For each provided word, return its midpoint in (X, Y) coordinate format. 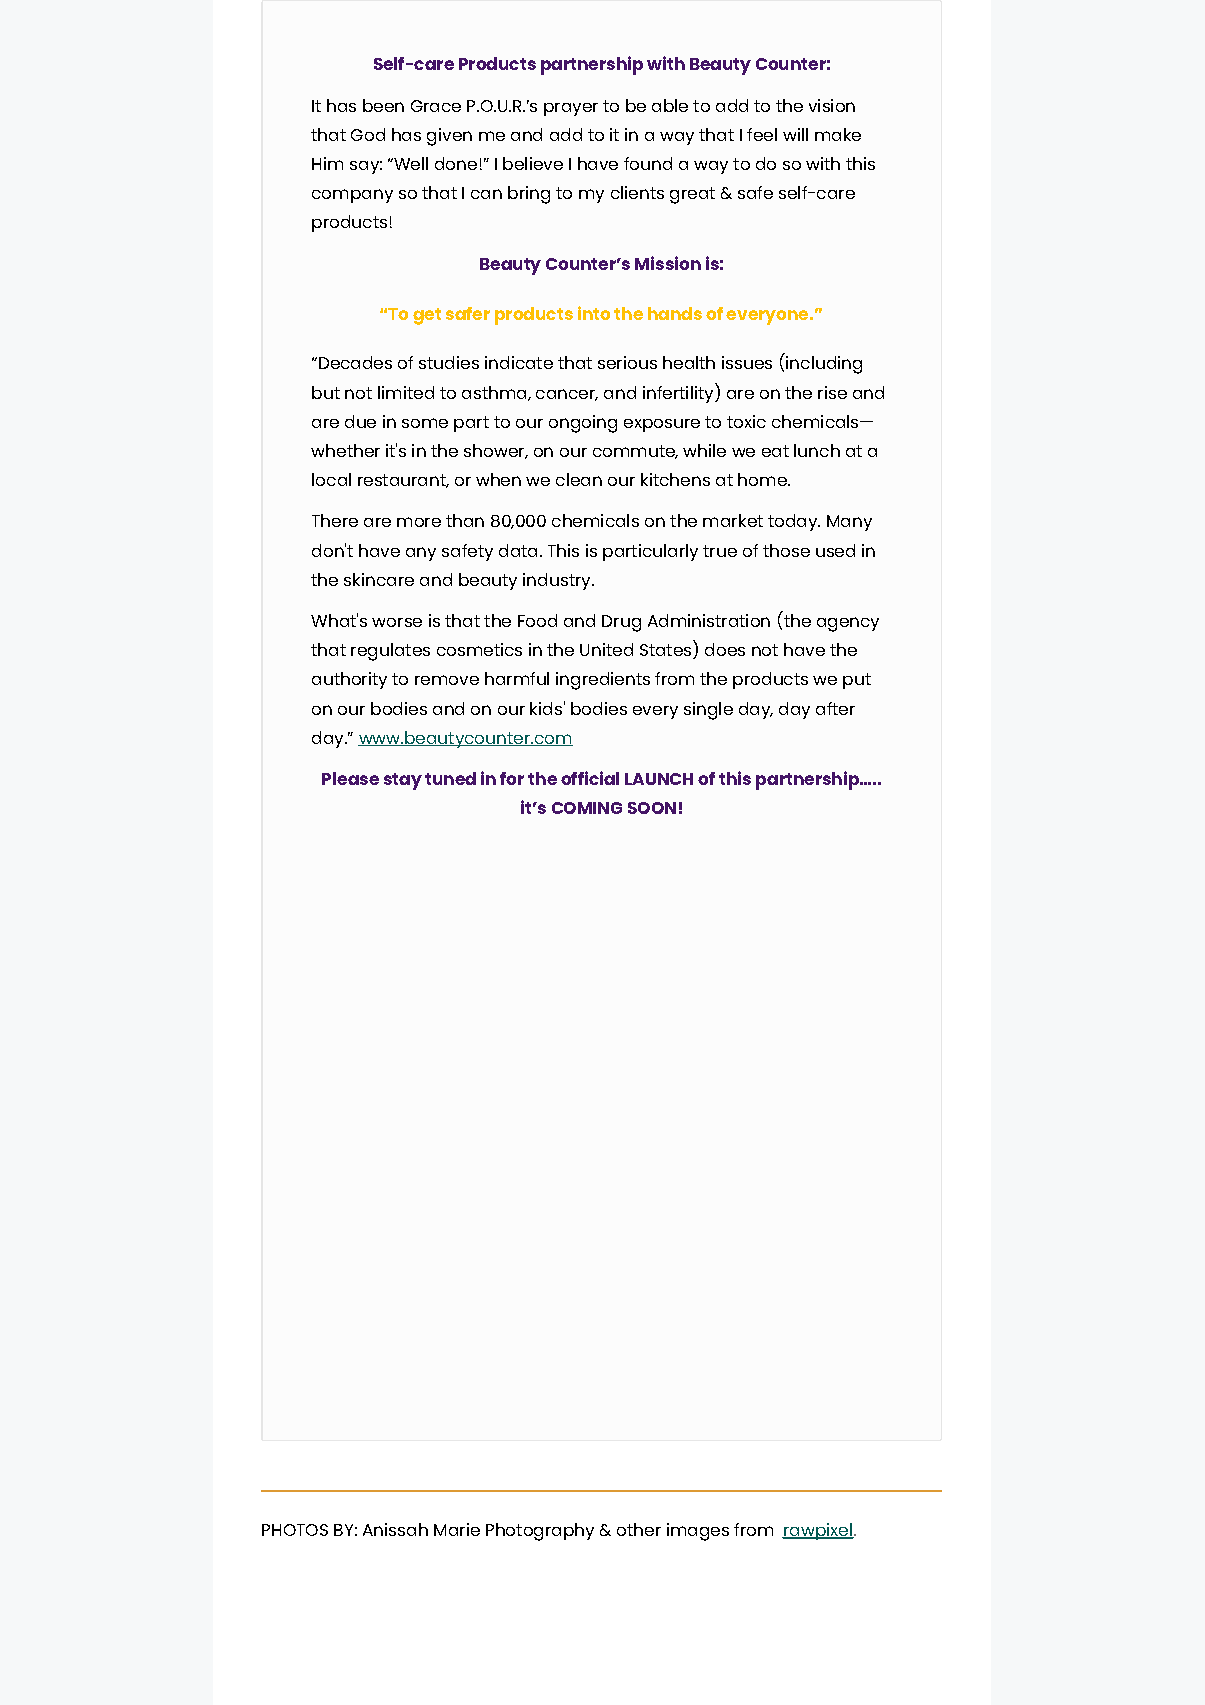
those (786, 550)
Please (350, 778)
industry (558, 581)
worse (397, 622)
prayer (571, 109)
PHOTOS (295, 1530)
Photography (540, 1532)
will (795, 134)
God (368, 134)
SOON (652, 808)
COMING (587, 808)
